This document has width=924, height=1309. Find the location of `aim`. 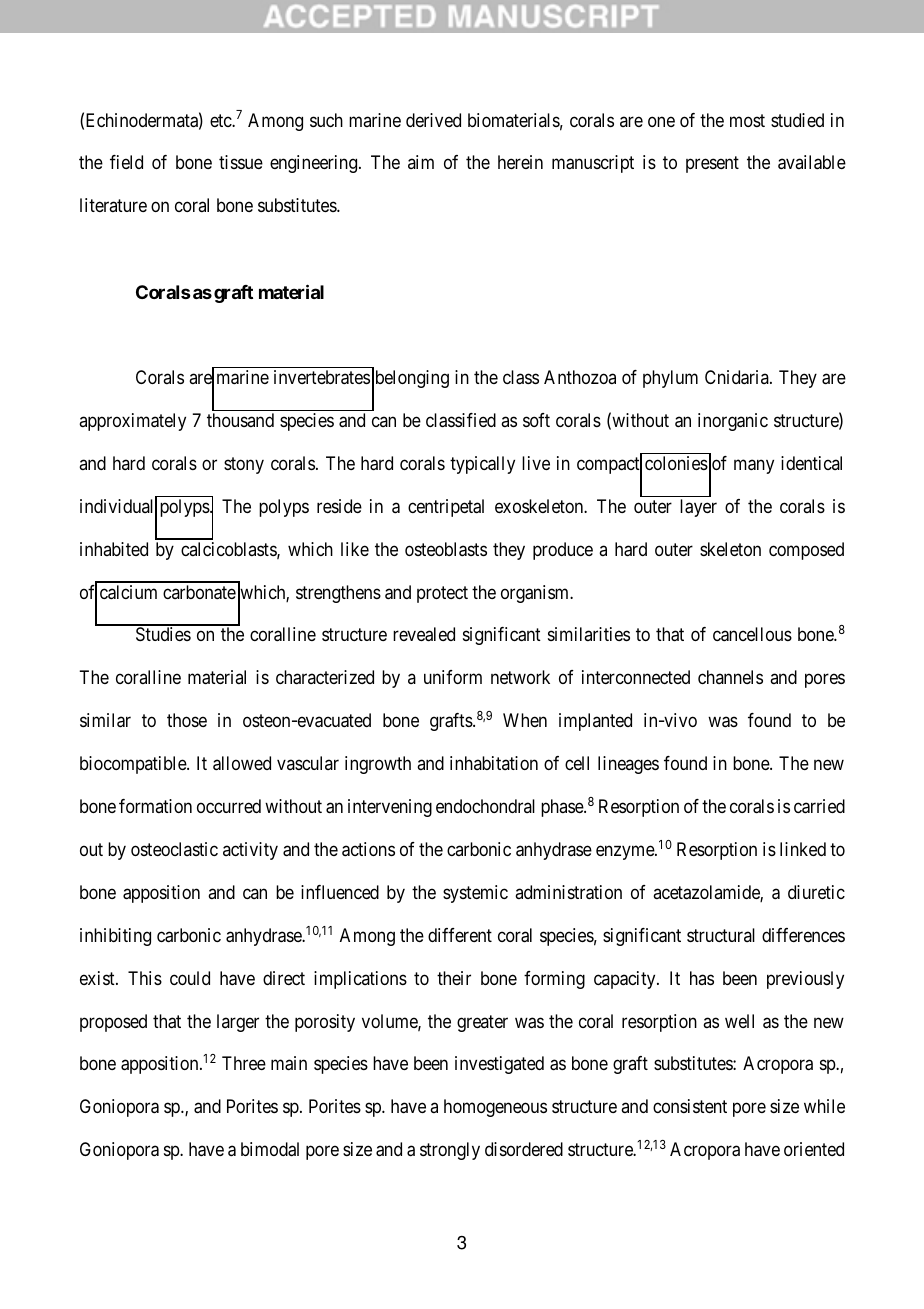

aim is located at coordinates (421, 162).
